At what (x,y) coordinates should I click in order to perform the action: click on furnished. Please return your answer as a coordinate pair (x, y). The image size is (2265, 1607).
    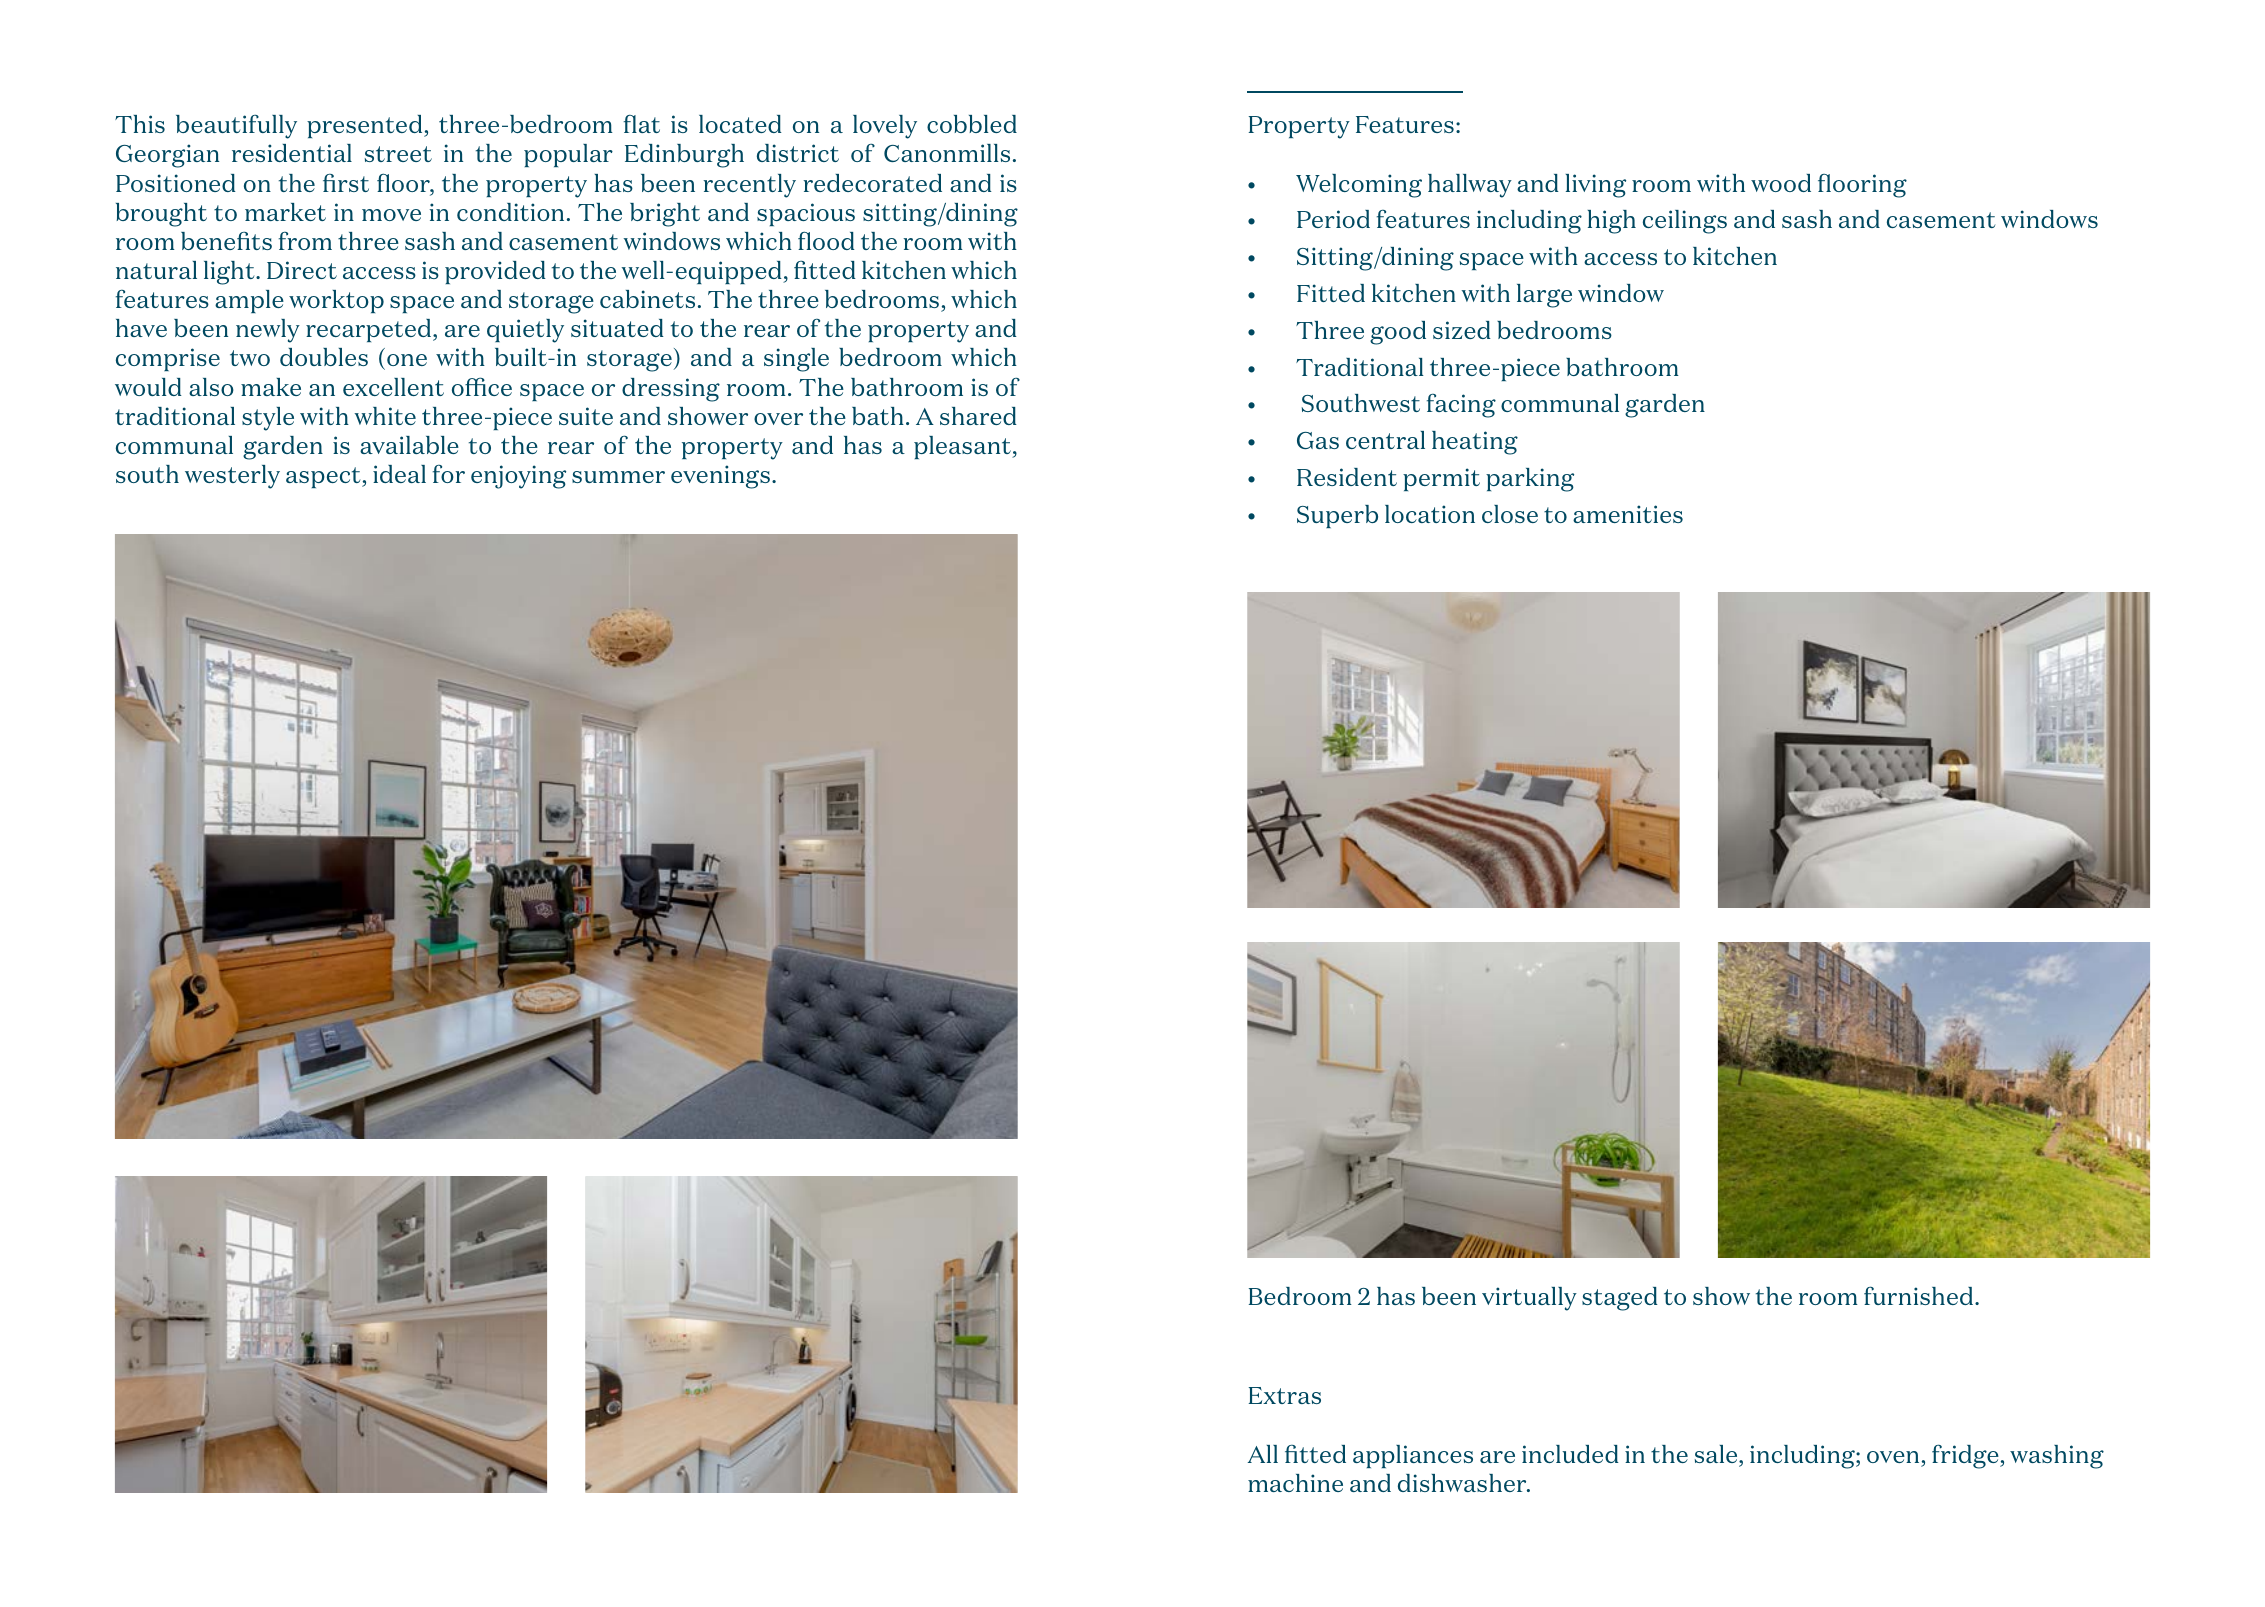
    Looking at the image, I should click on (1920, 1295).
